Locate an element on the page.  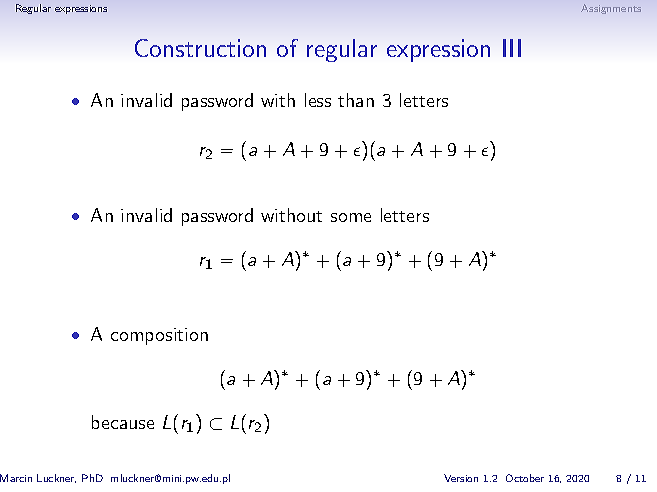
Assignments is located at coordinates (611, 9).
